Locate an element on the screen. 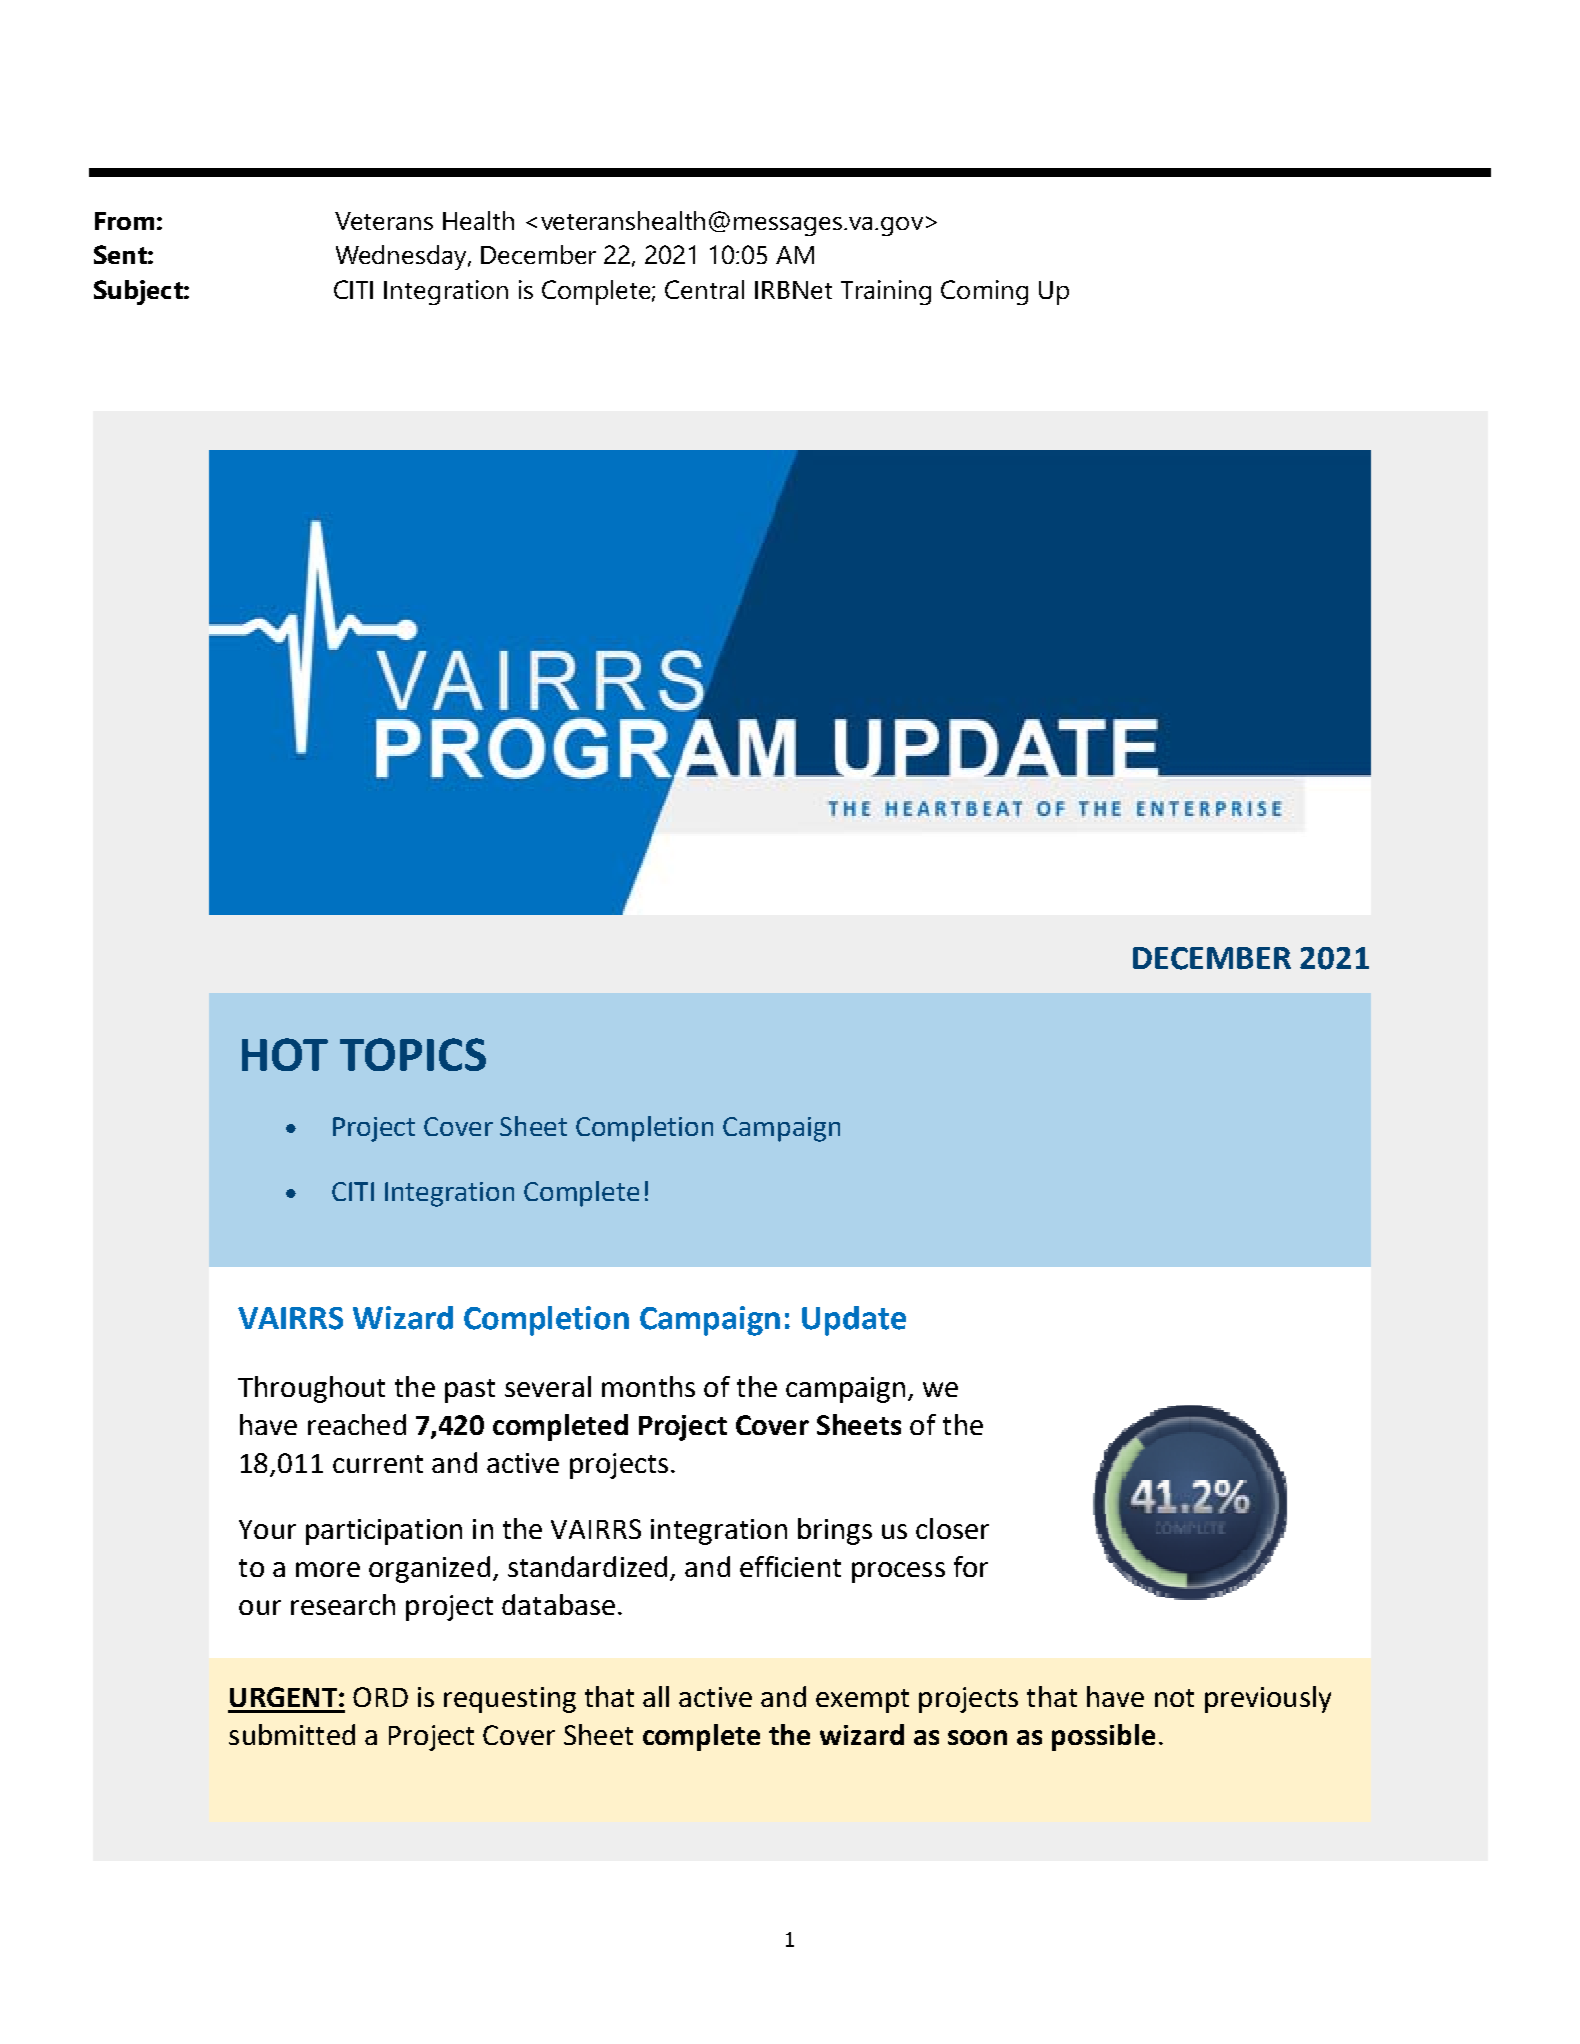  Central is located at coordinates (704, 289).
